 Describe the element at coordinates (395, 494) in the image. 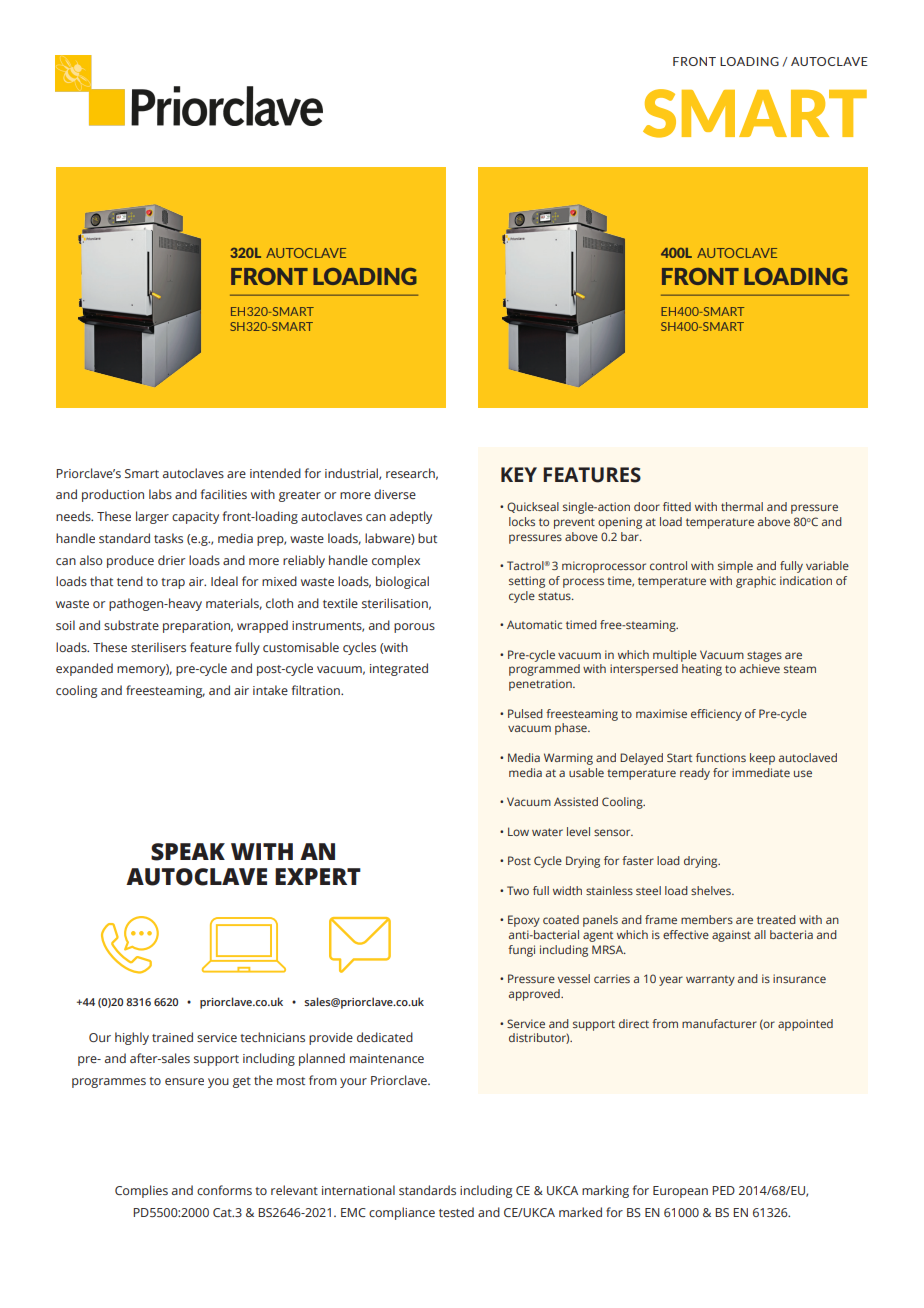

I see `diverse` at that location.
